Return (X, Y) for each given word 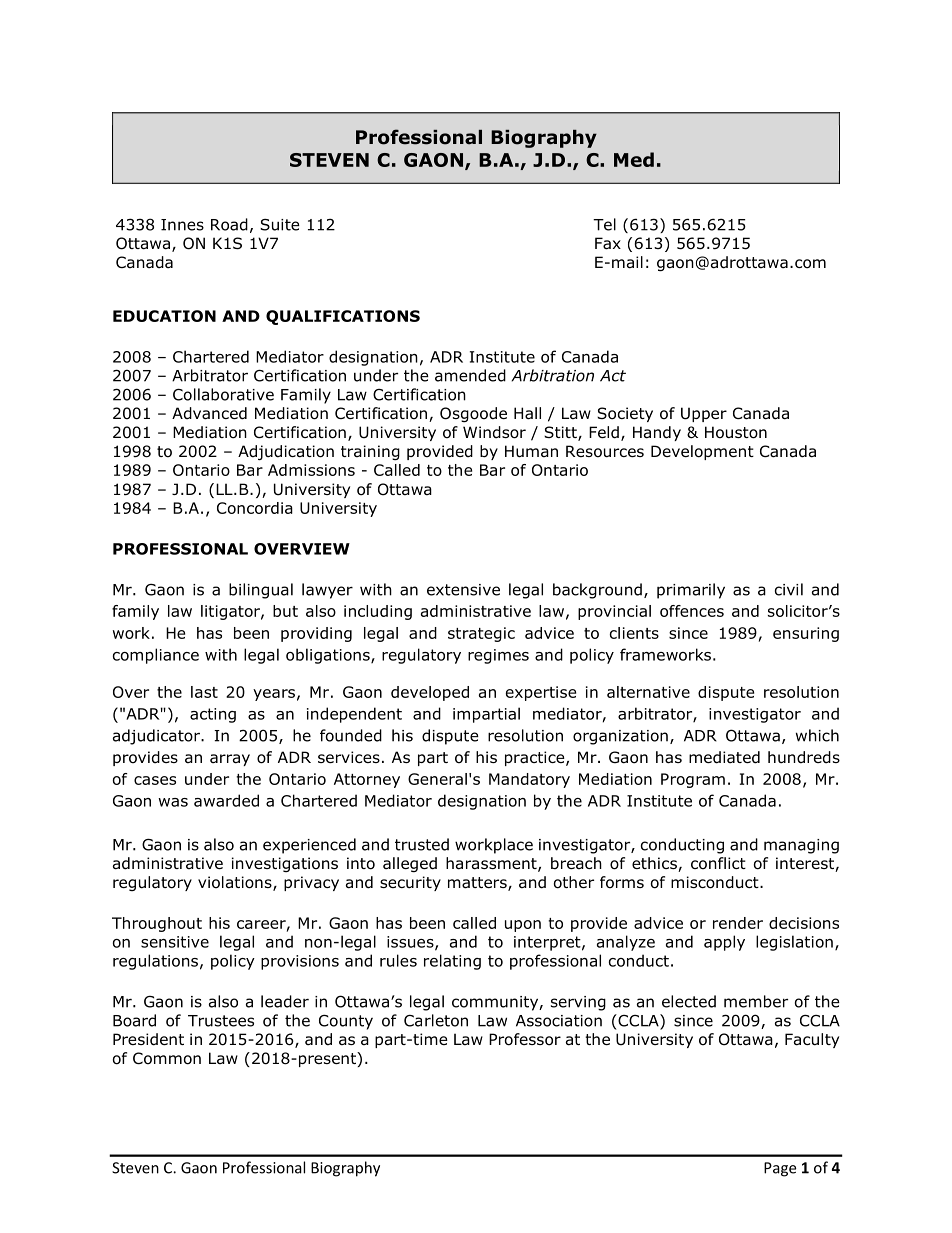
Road (229, 224)
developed (430, 693)
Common (167, 1058)
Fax (608, 243)
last (204, 692)
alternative (648, 692)
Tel (604, 224)
